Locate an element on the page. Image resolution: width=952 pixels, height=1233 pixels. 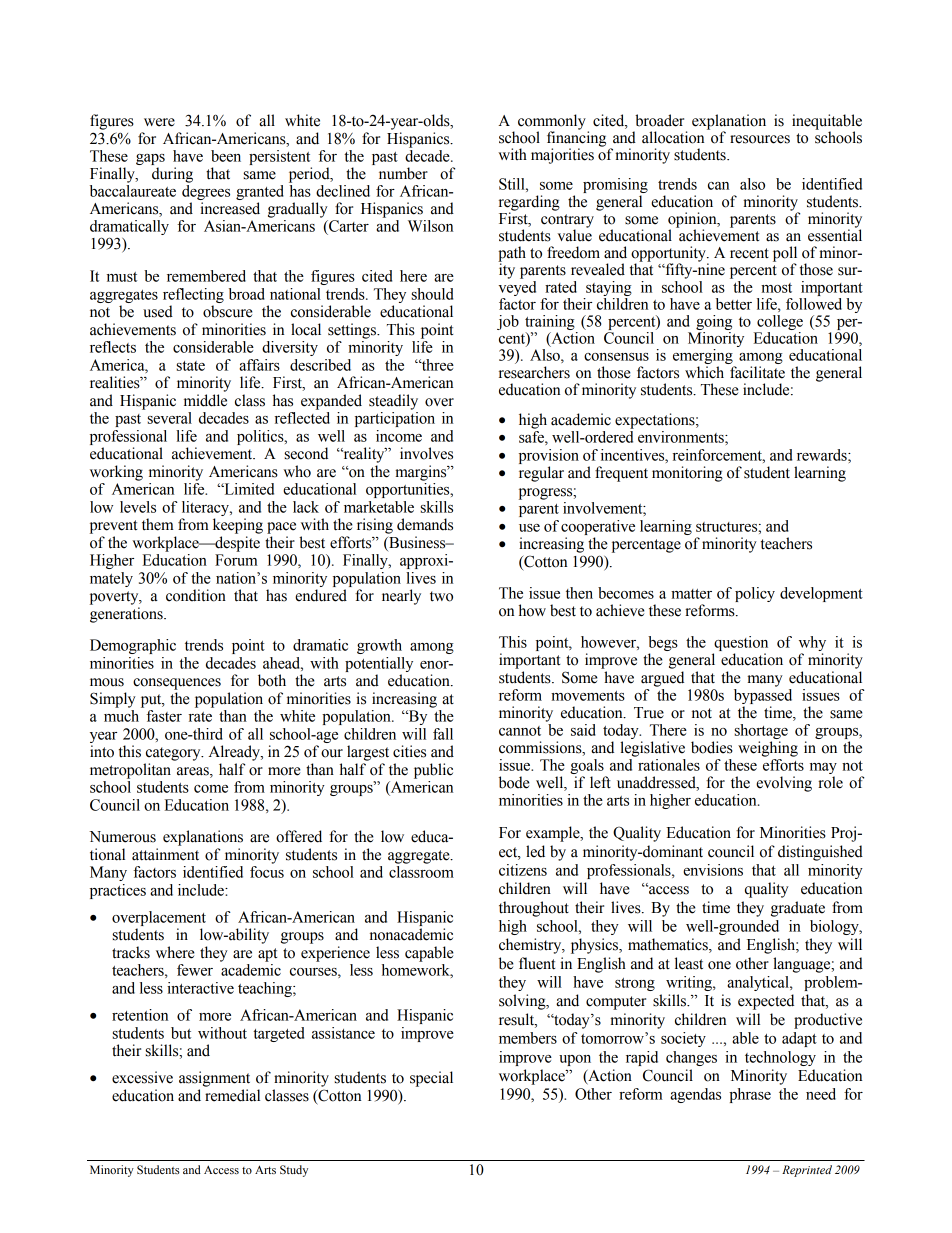
number is located at coordinates (403, 173).
